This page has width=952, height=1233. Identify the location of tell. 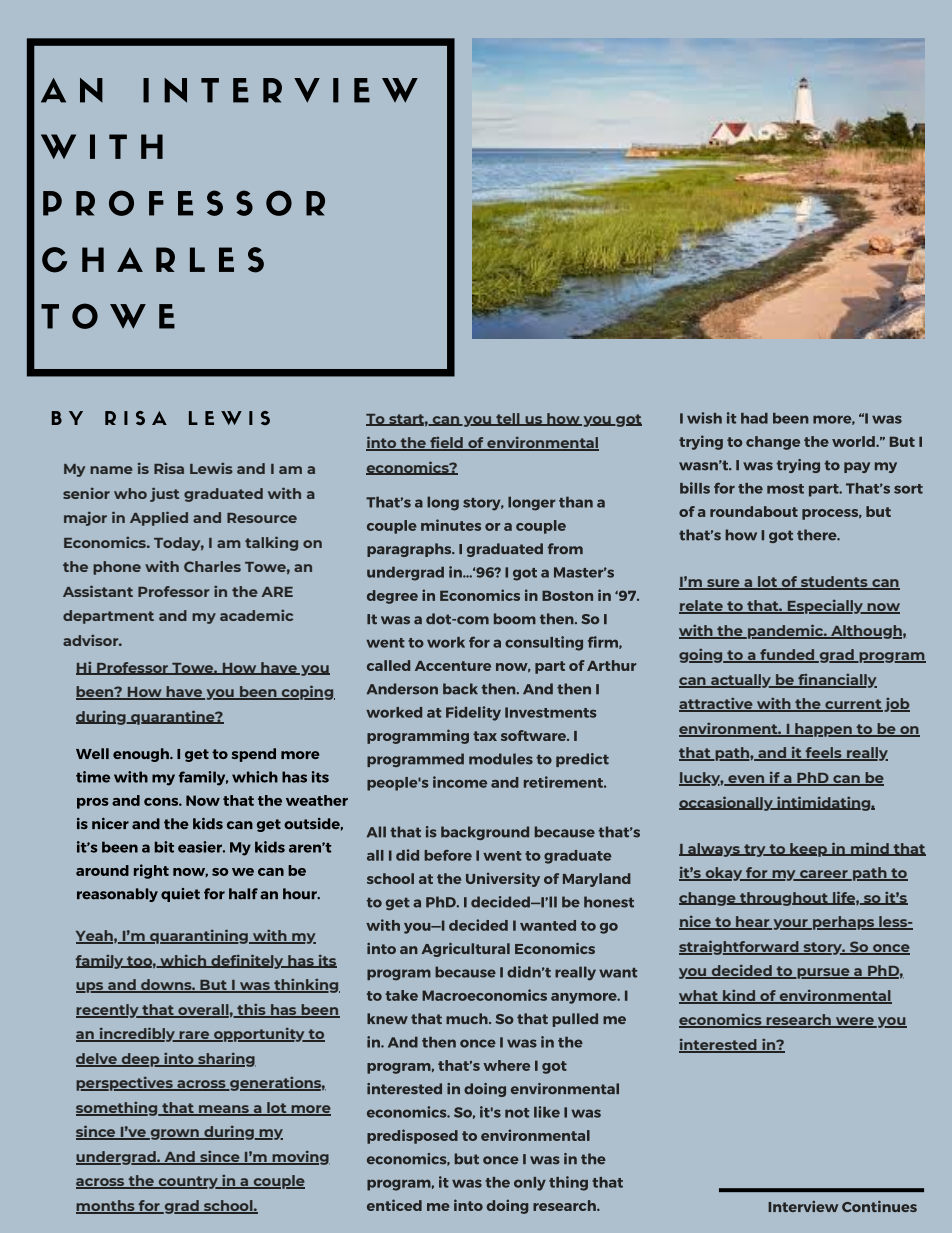
(508, 419).
